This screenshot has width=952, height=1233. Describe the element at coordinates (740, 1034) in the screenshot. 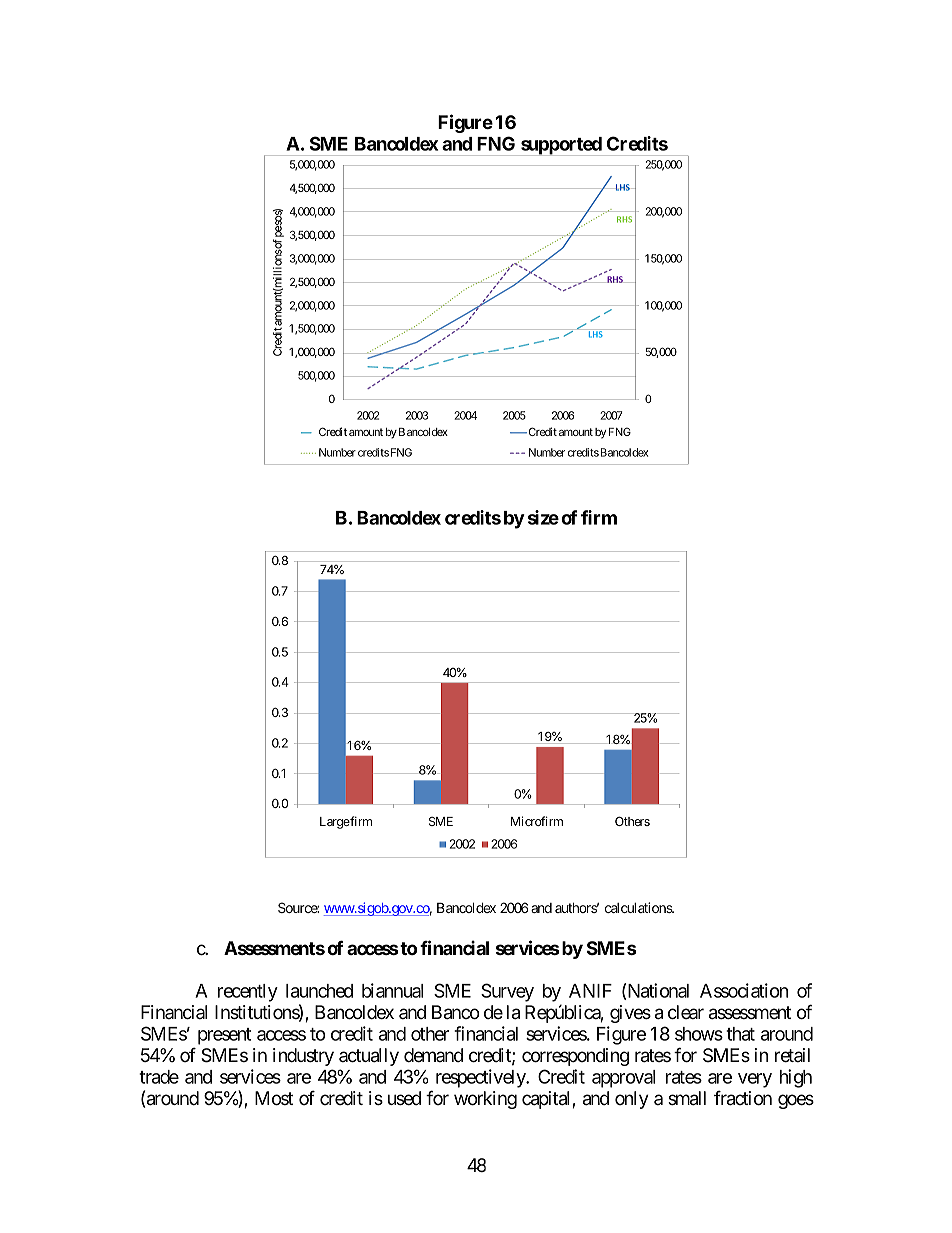

I see `that` at that location.
